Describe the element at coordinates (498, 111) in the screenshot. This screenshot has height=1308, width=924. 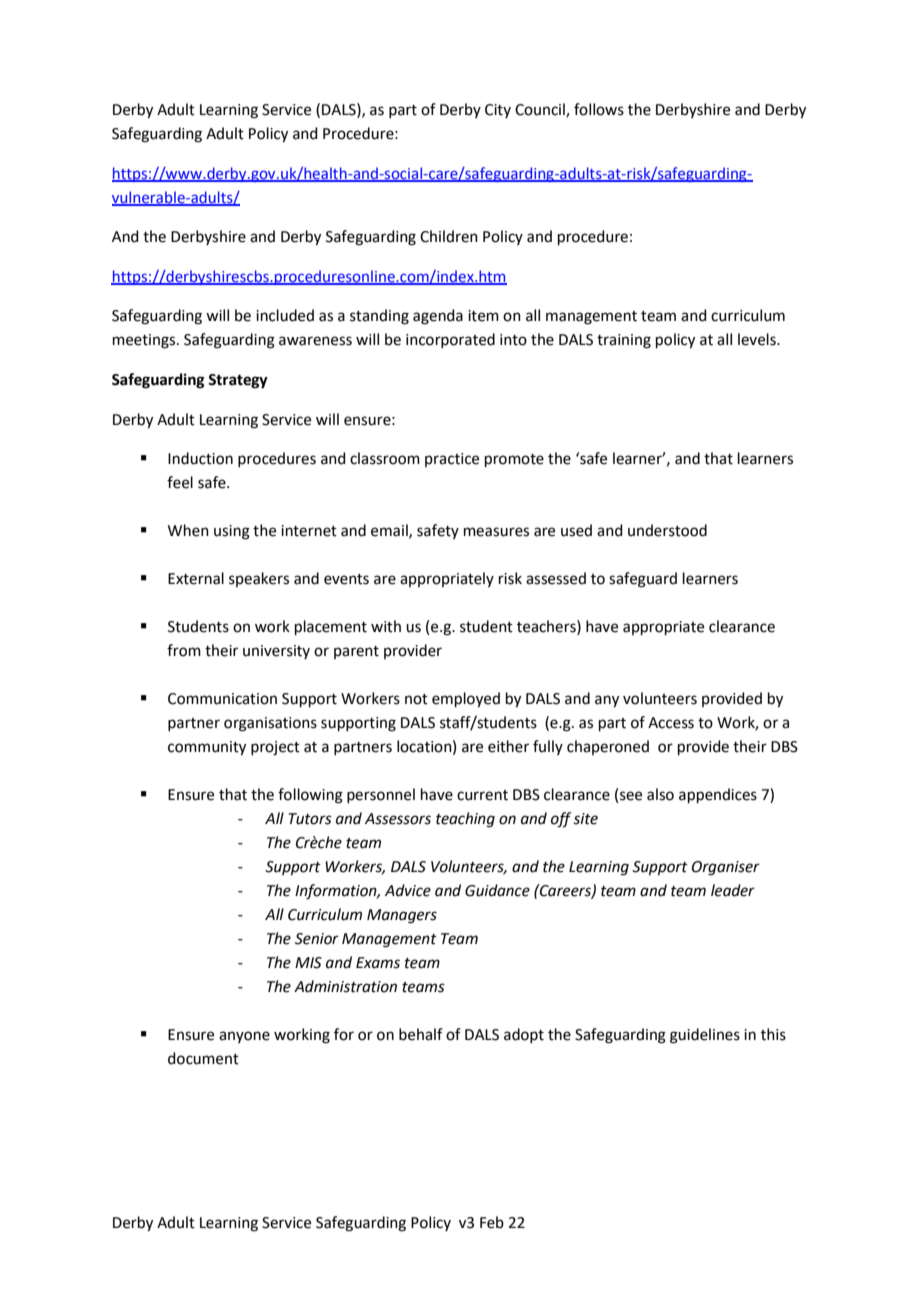
I see `City` at that location.
